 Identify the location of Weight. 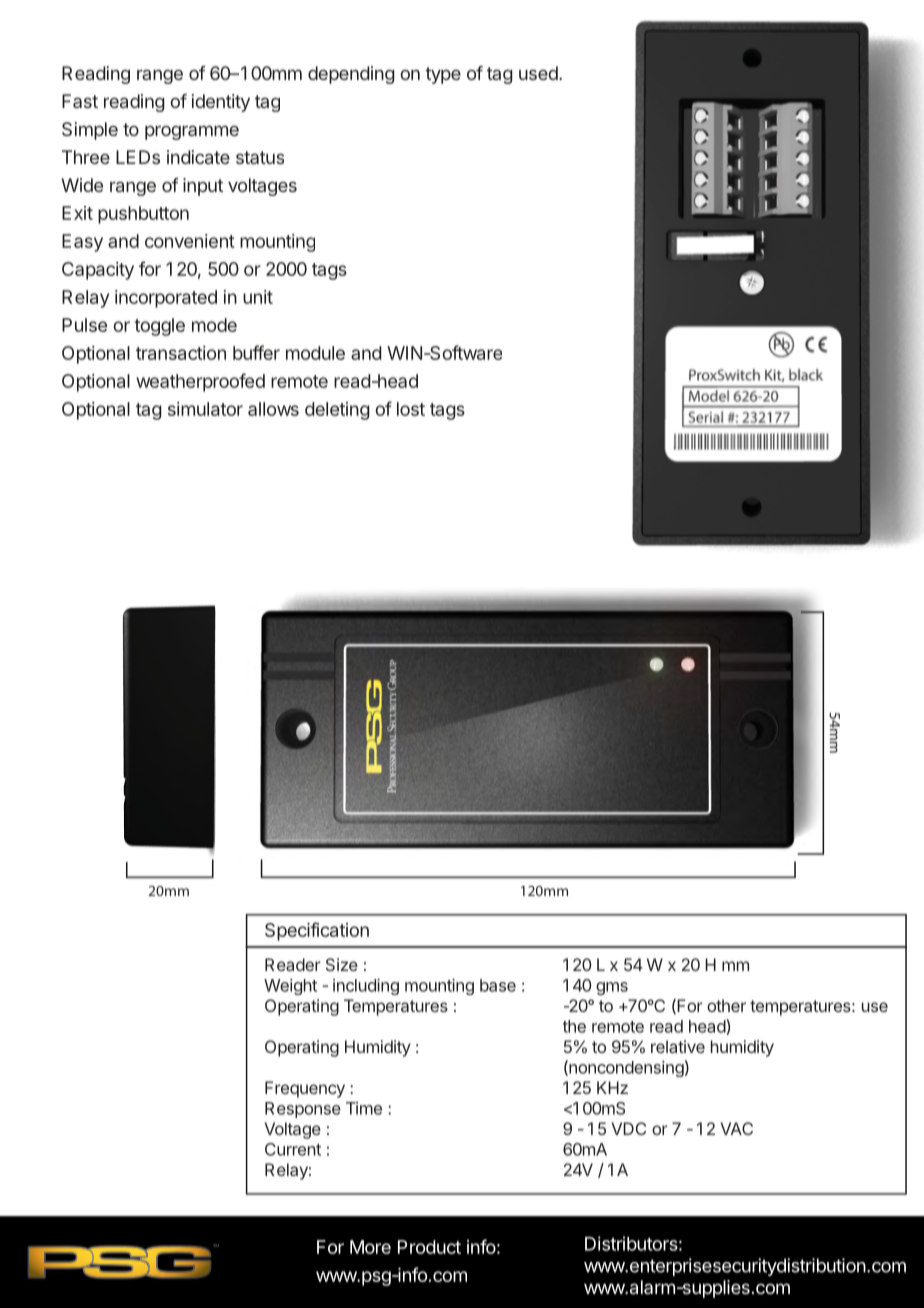
(290, 986).
